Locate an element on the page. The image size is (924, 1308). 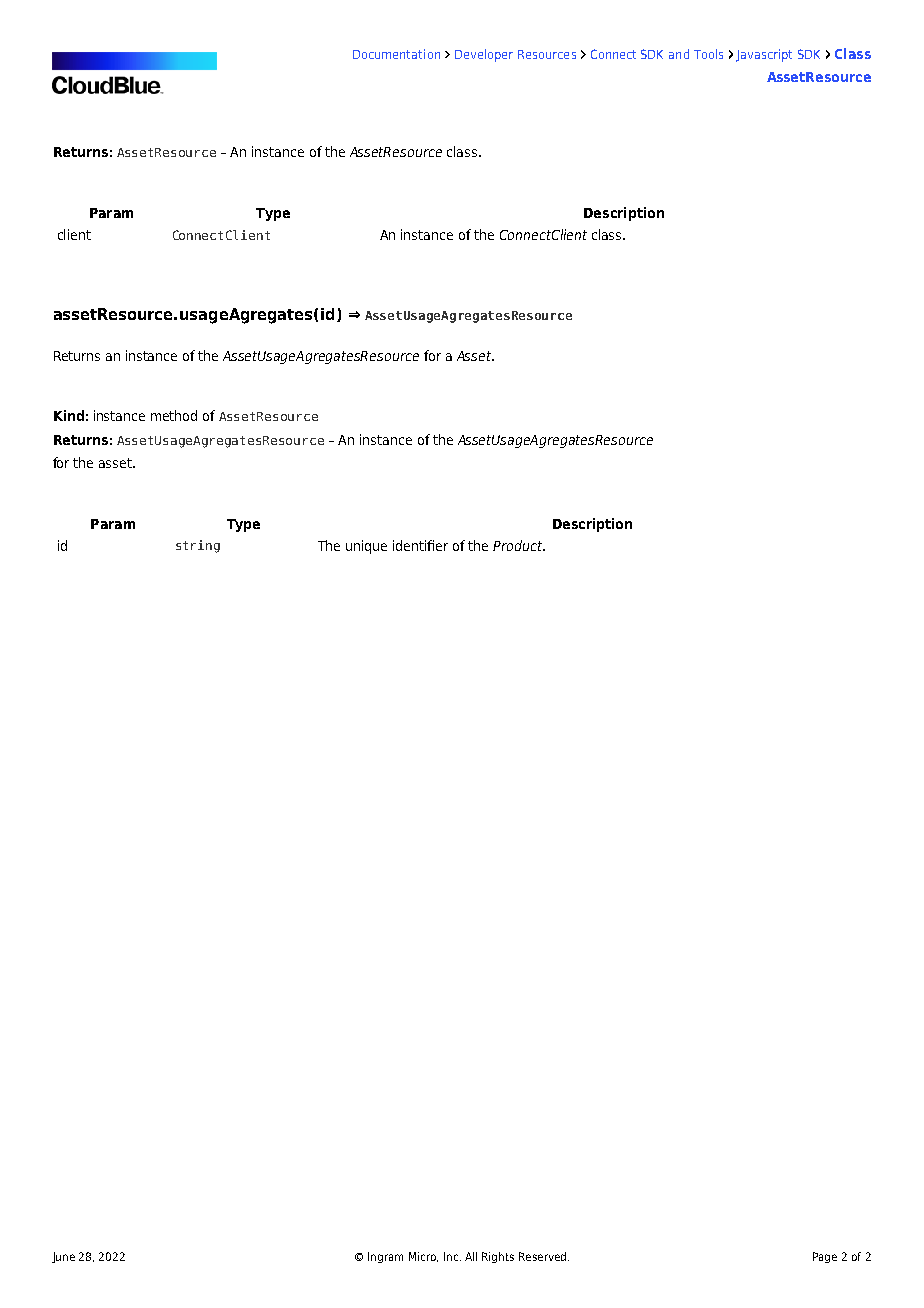
Tools is located at coordinates (708, 54).
